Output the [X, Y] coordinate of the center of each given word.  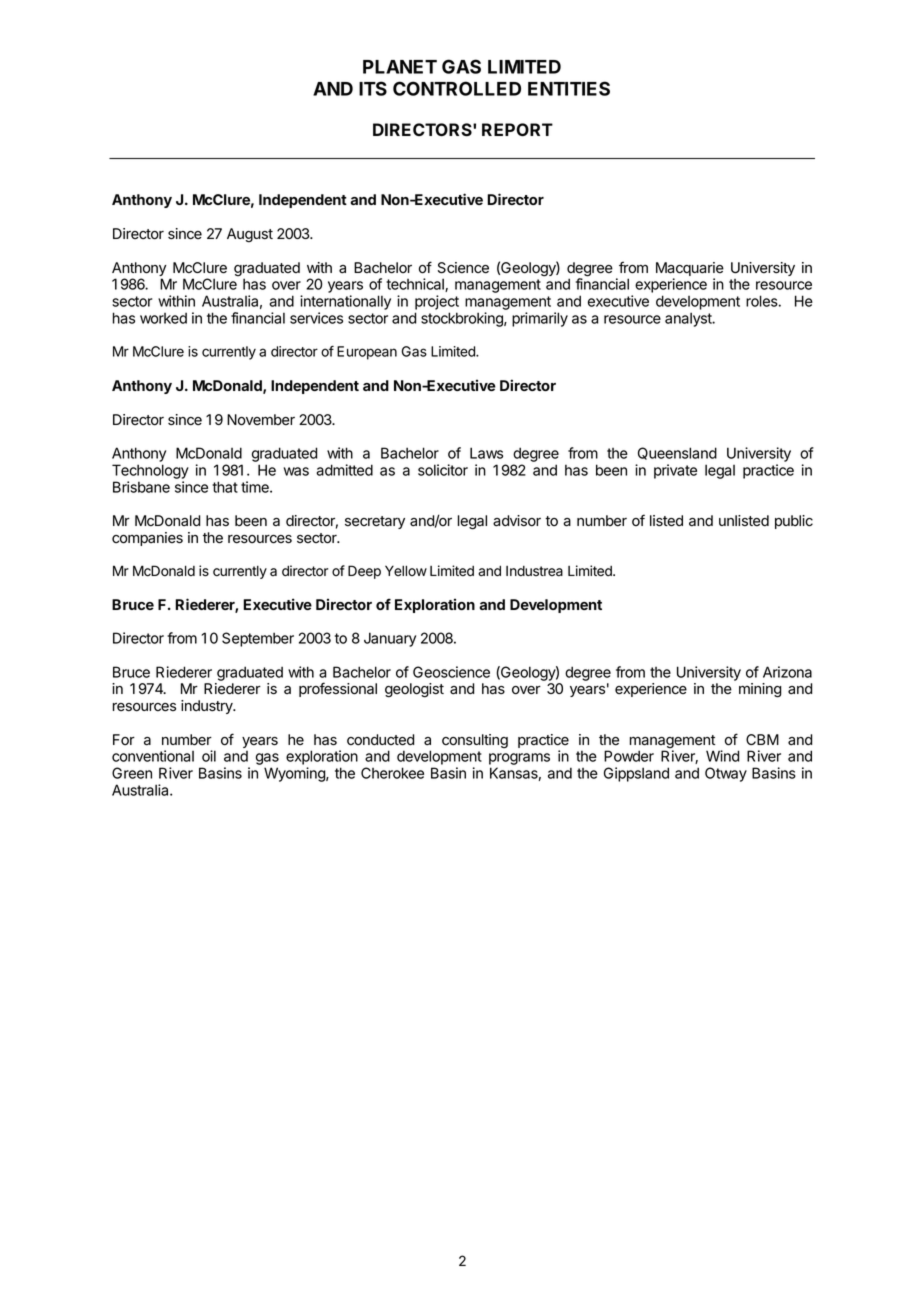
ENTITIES [569, 88]
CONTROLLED [457, 88]
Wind [722, 756]
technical [416, 285]
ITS [373, 88]
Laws [486, 453]
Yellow [406, 570]
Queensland [677, 453]
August [250, 235]
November [261, 420]
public [794, 522]
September [258, 639]
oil [209, 756]
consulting [475, 741]
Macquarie [690, 270]
